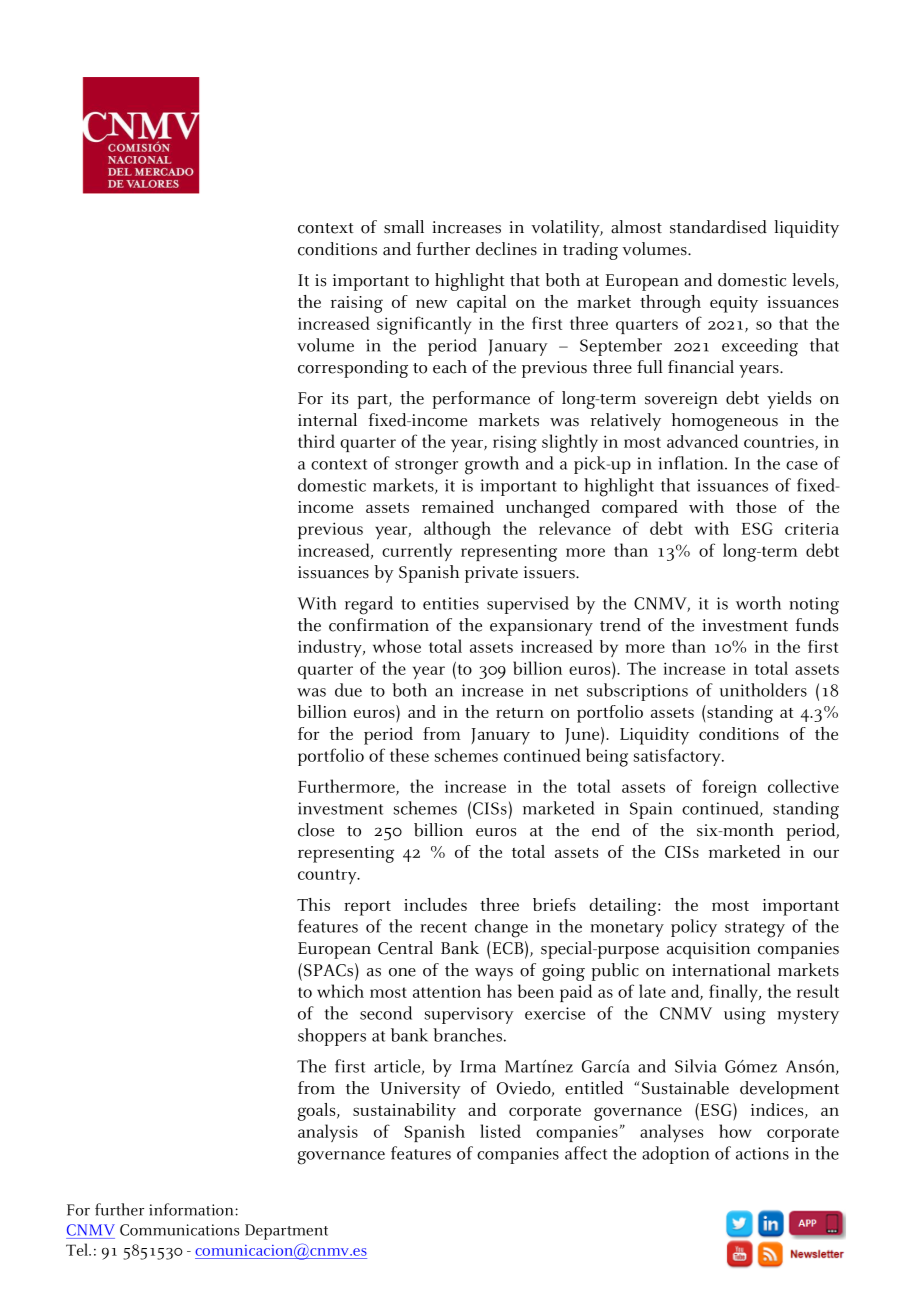 Image resolution: width=924 pixels, height=1308 pixels. Describe the element at coordinates (179, 1230) in the document. I see `Communications` at that location.
